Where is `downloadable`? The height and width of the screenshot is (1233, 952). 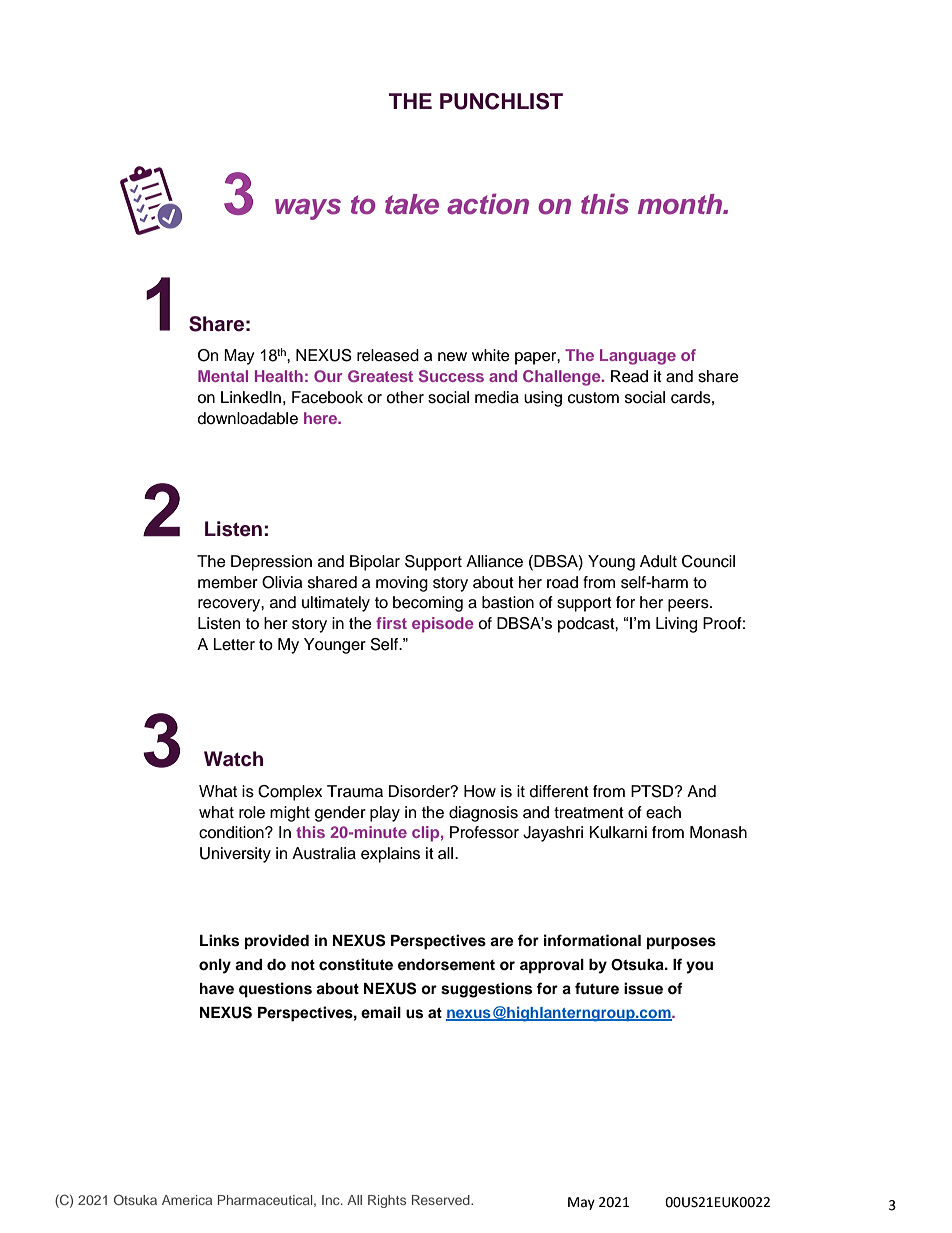 downloadable is located at coordinates (248, 418).
